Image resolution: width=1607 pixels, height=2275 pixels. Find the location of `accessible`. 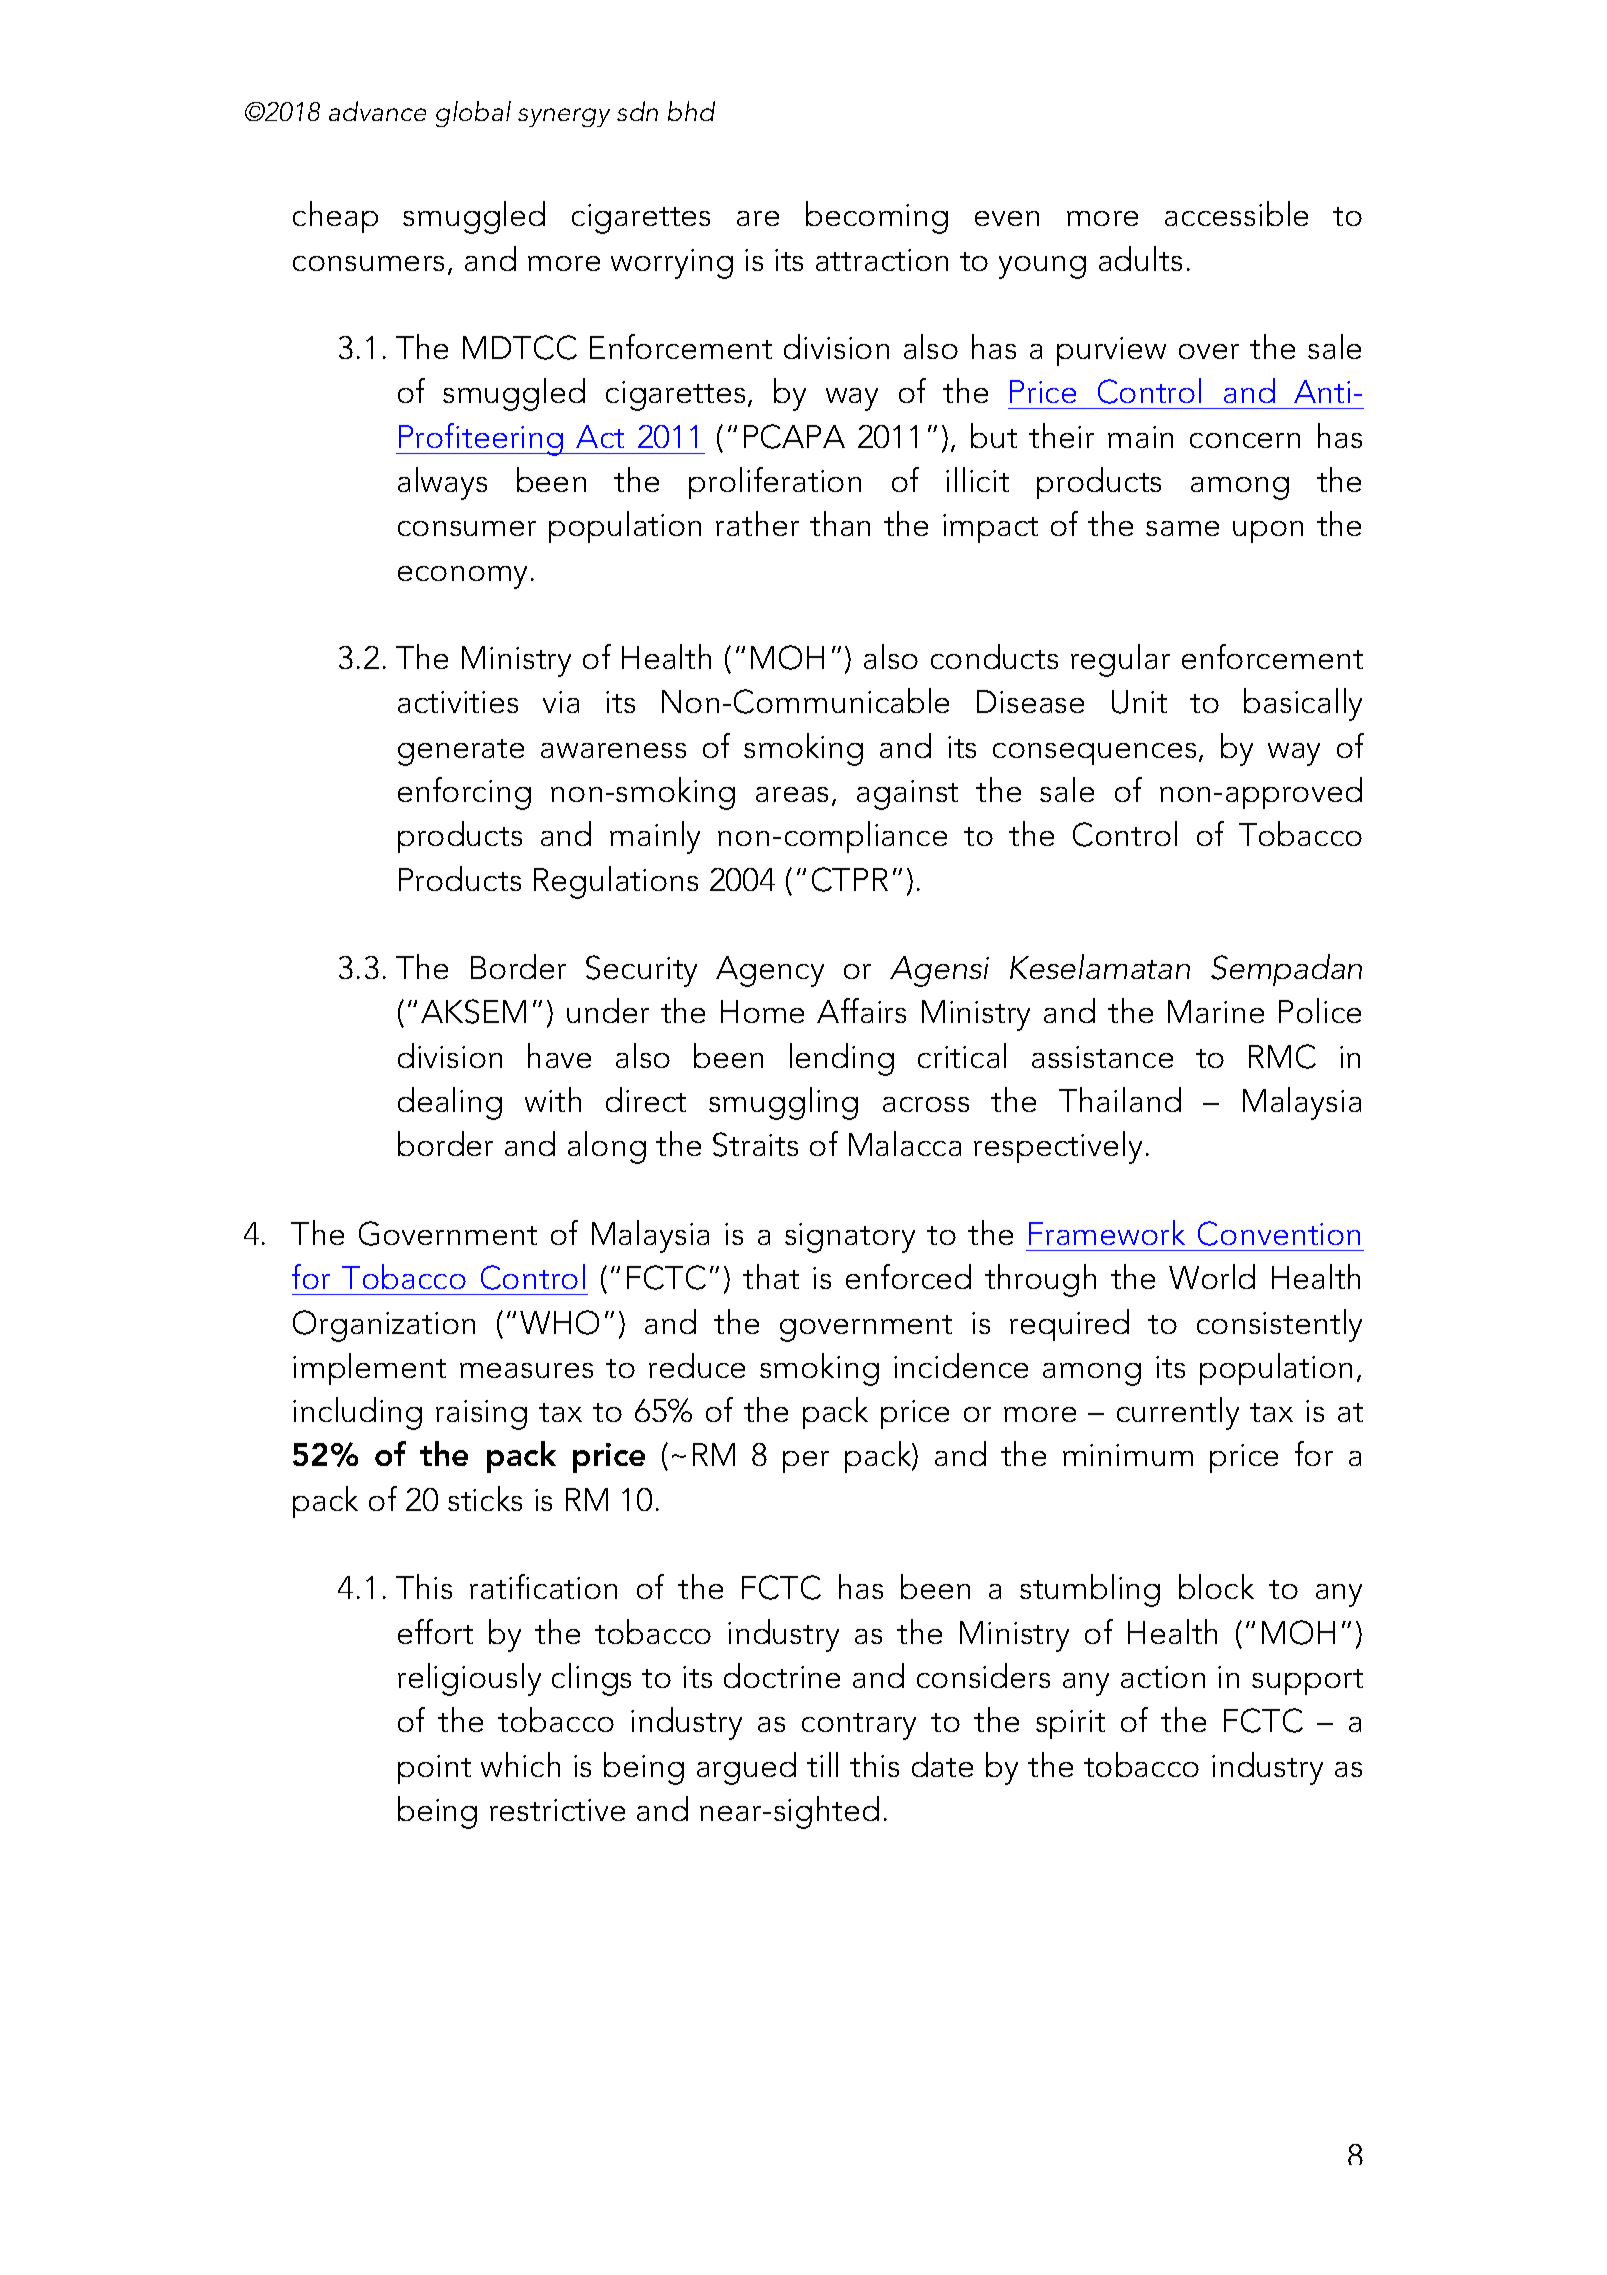

accessible is located at coordinates (1236, 213).
